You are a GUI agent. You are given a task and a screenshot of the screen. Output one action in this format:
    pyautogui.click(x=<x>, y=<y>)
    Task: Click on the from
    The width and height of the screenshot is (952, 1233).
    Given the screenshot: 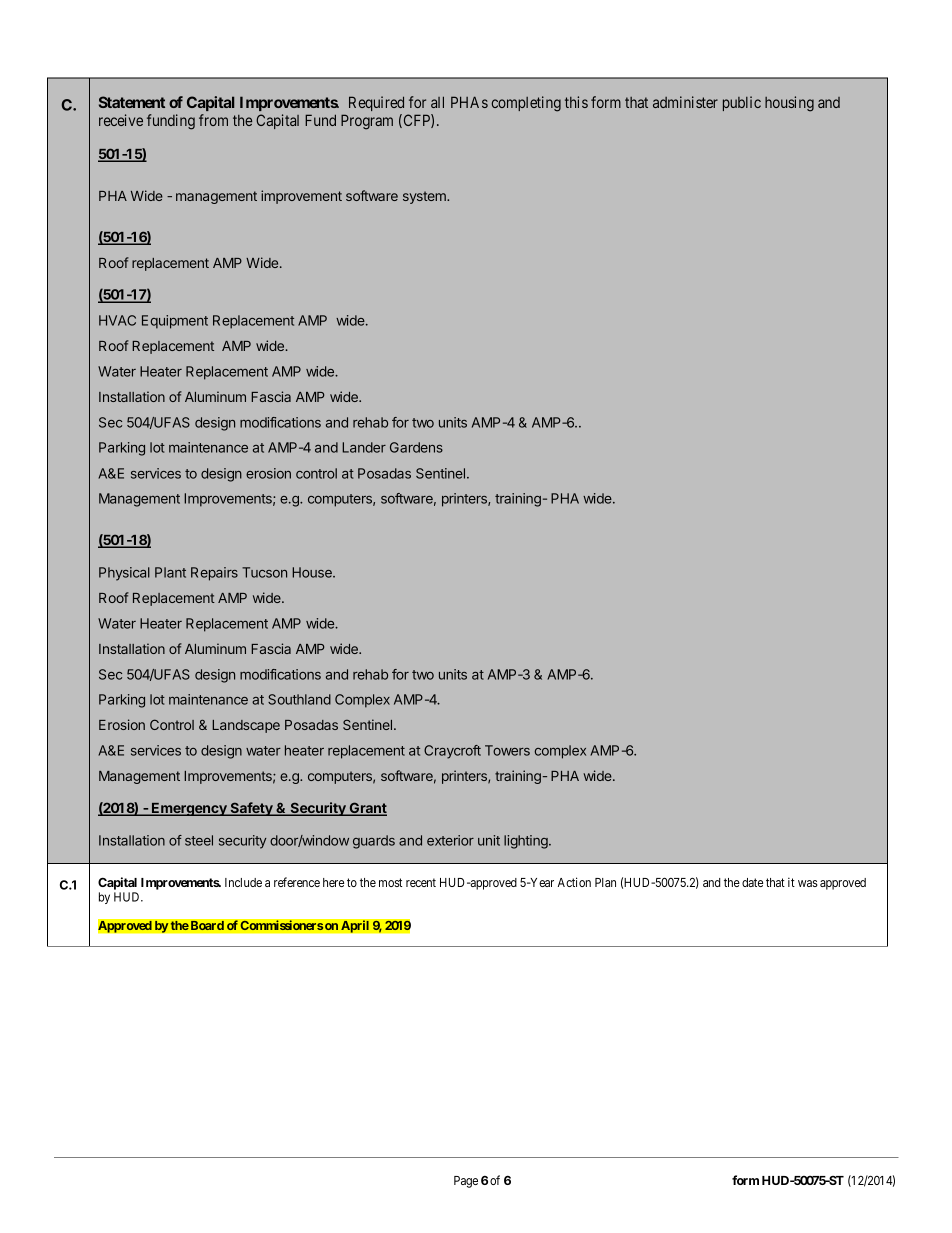 What is the action you would take?
    pyautogui.click(x=213, y=120)
